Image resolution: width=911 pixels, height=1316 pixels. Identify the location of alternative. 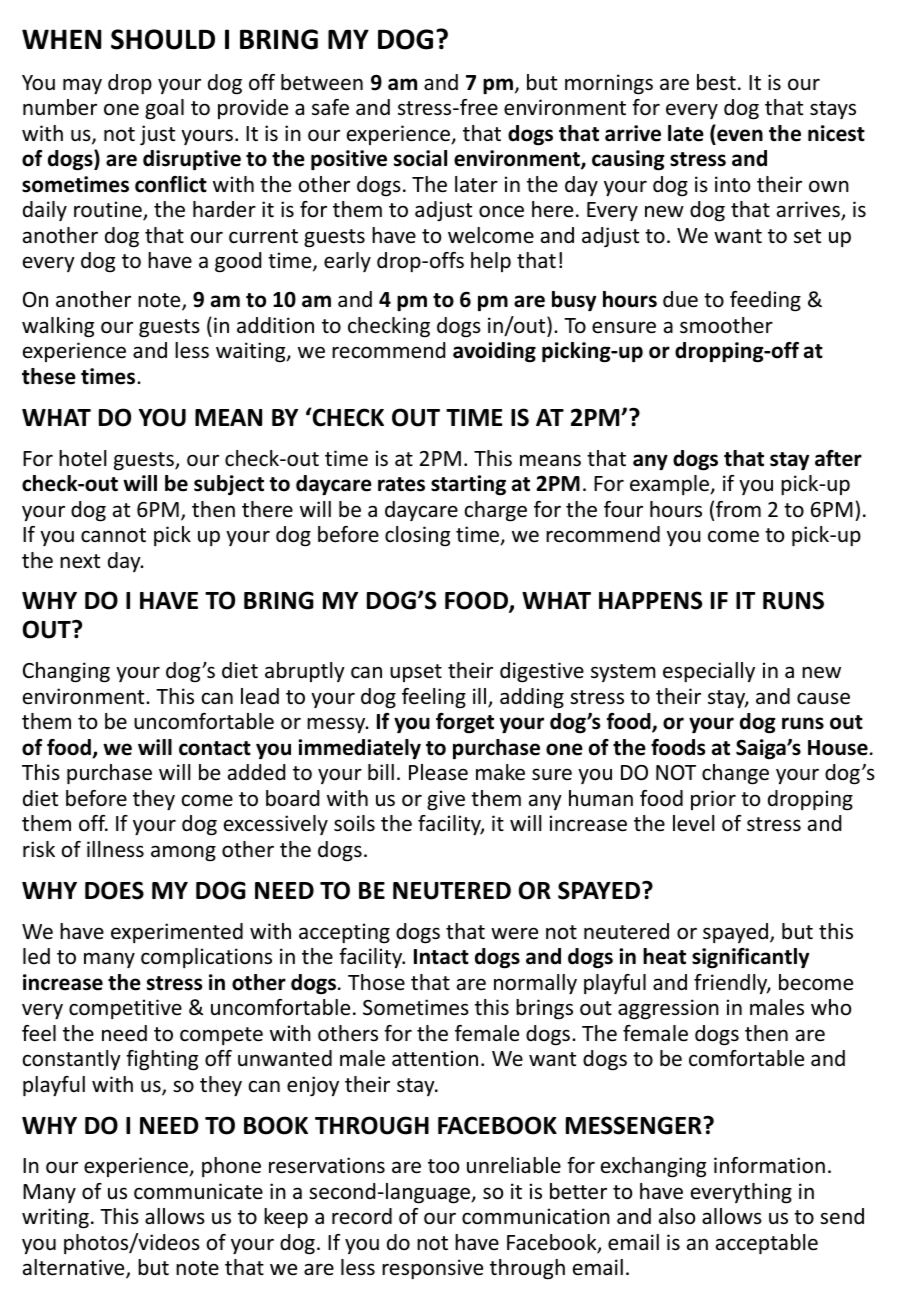
(75, 1269).
